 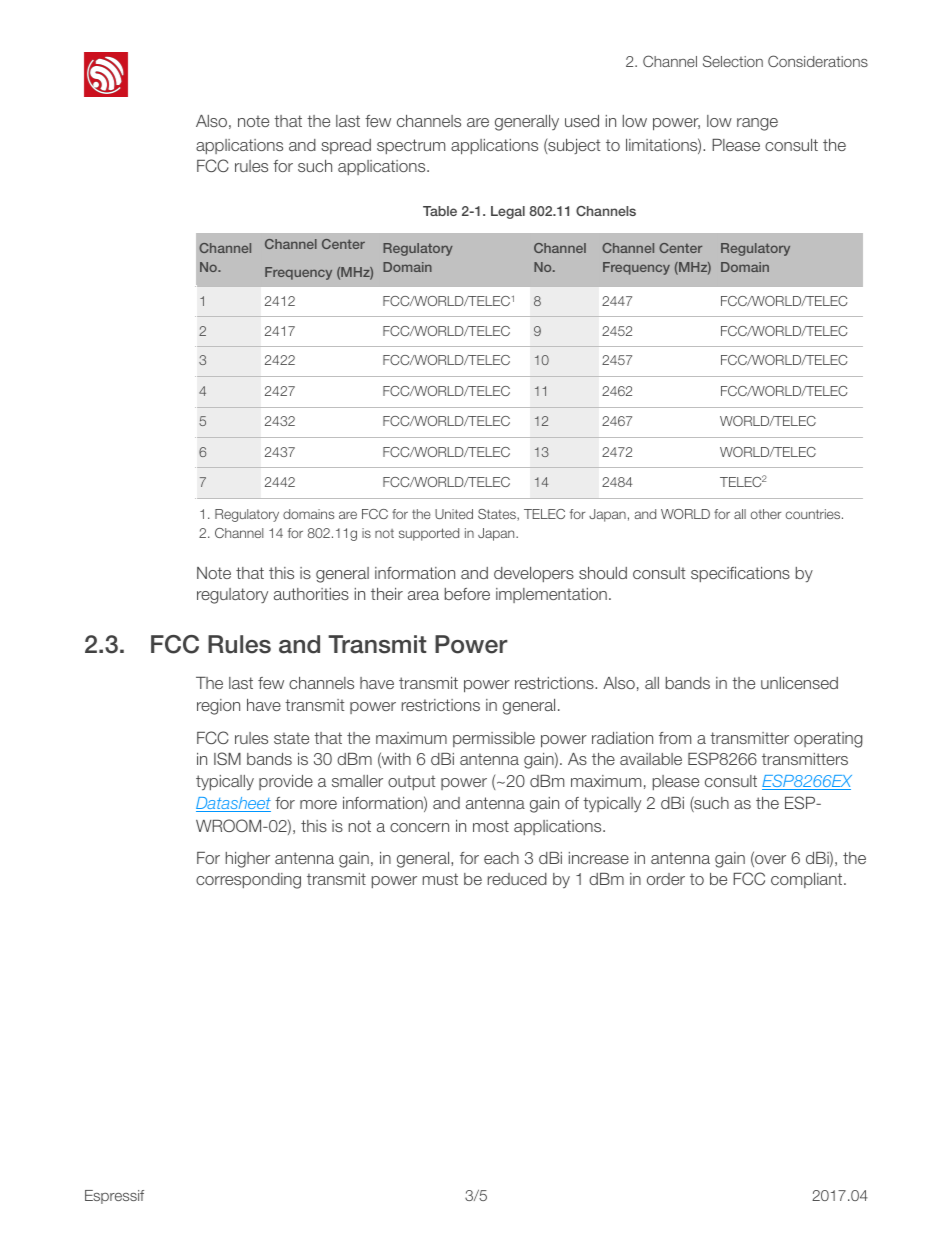 I want to click on United, so click(x=454, y=514).
